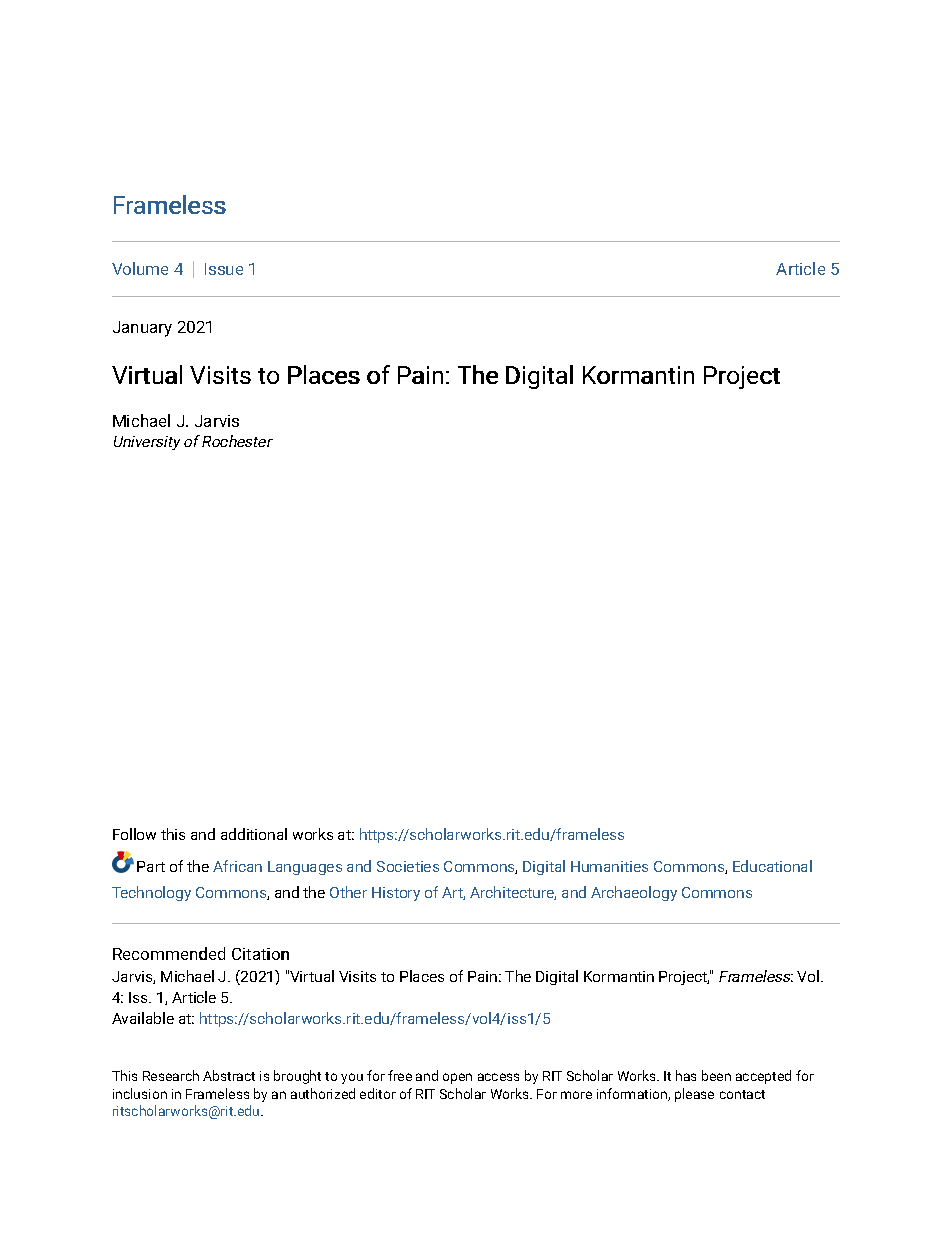  Describe the element at coordinates (408, 866) in the page. I see `Societies` at that location.
